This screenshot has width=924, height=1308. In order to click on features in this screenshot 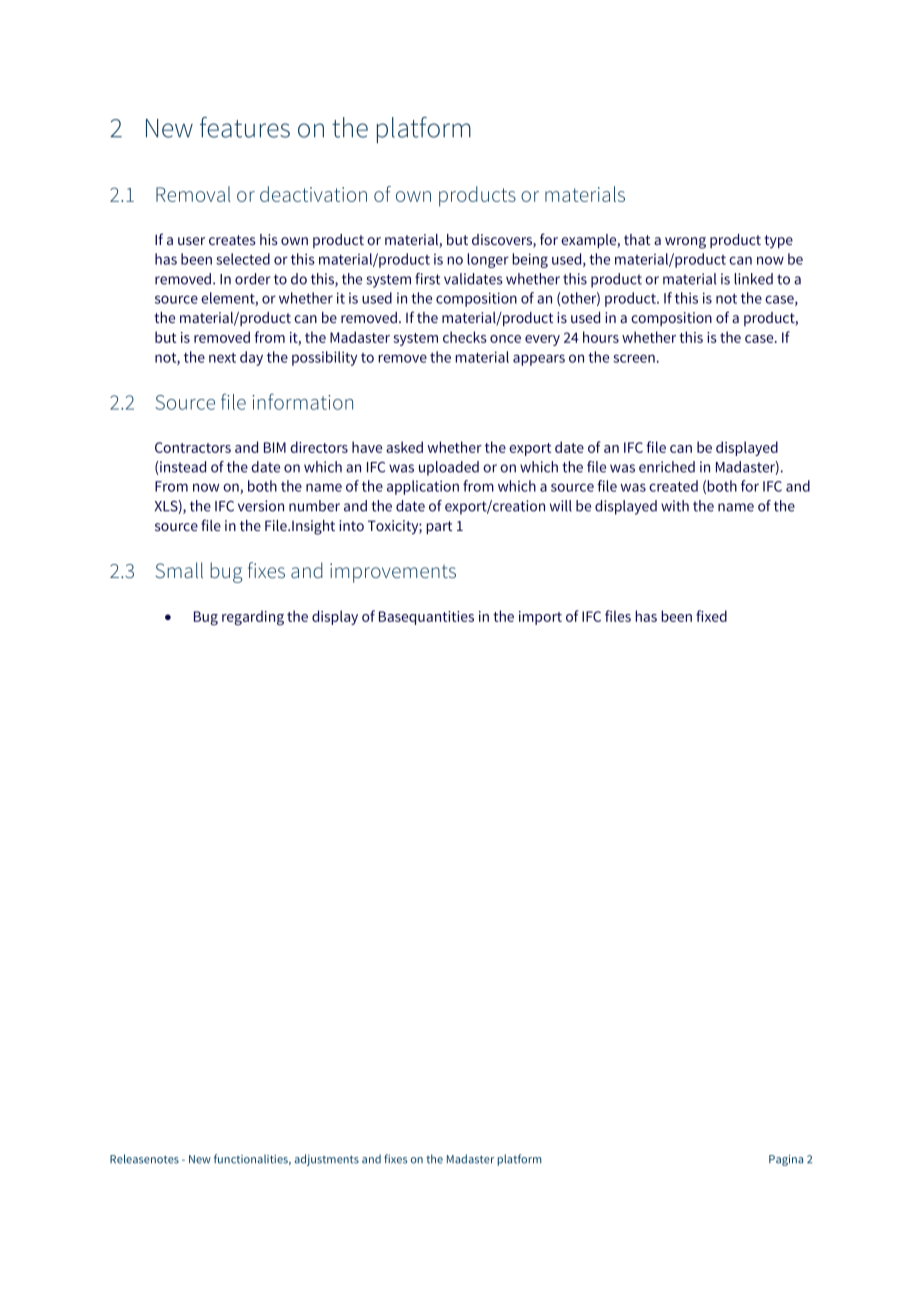, I will do `click(245, 127)`.
